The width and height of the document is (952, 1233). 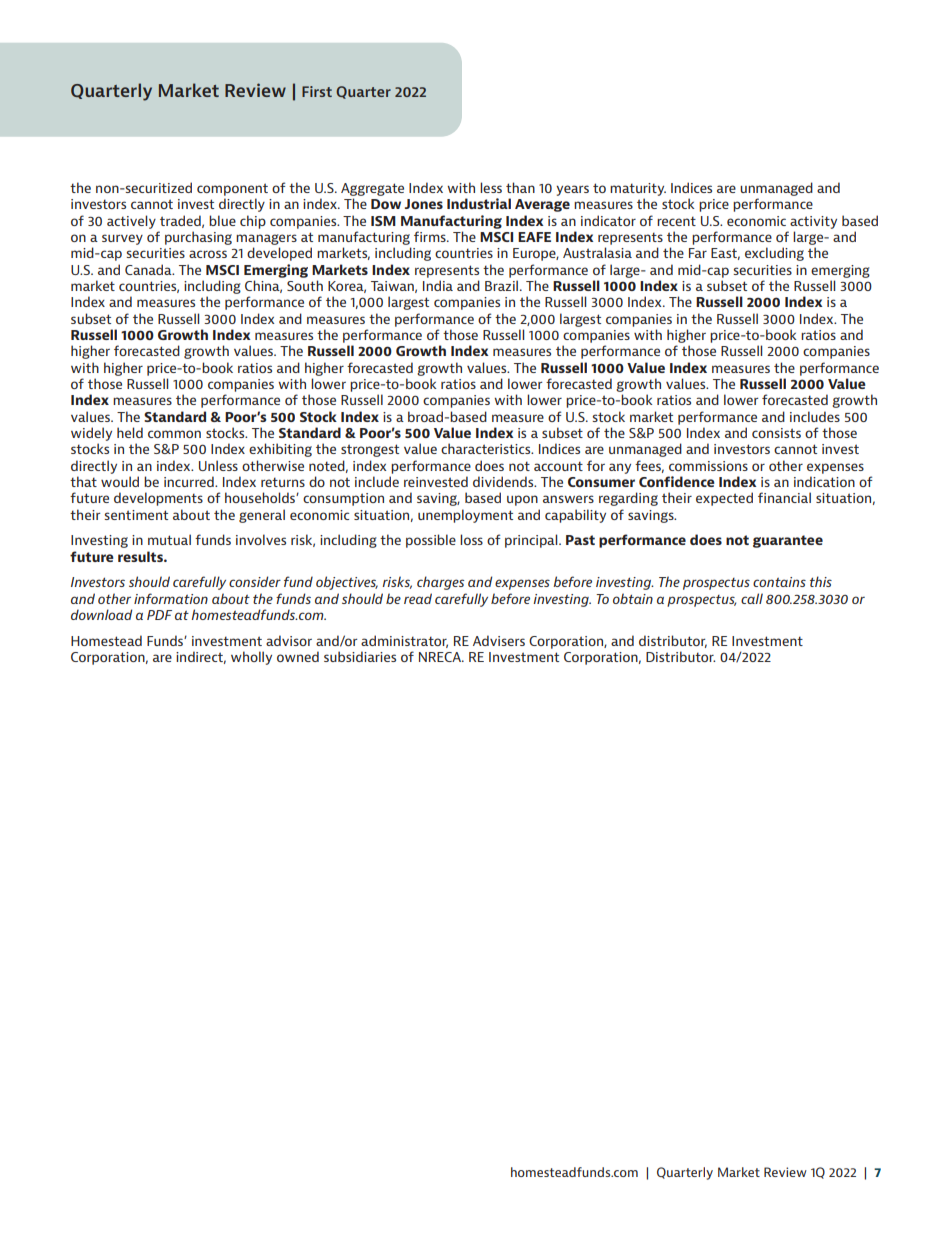 What do you see at coordinates (776, 433) in the document?
I see `consists` at bounding box center [776, 433].
